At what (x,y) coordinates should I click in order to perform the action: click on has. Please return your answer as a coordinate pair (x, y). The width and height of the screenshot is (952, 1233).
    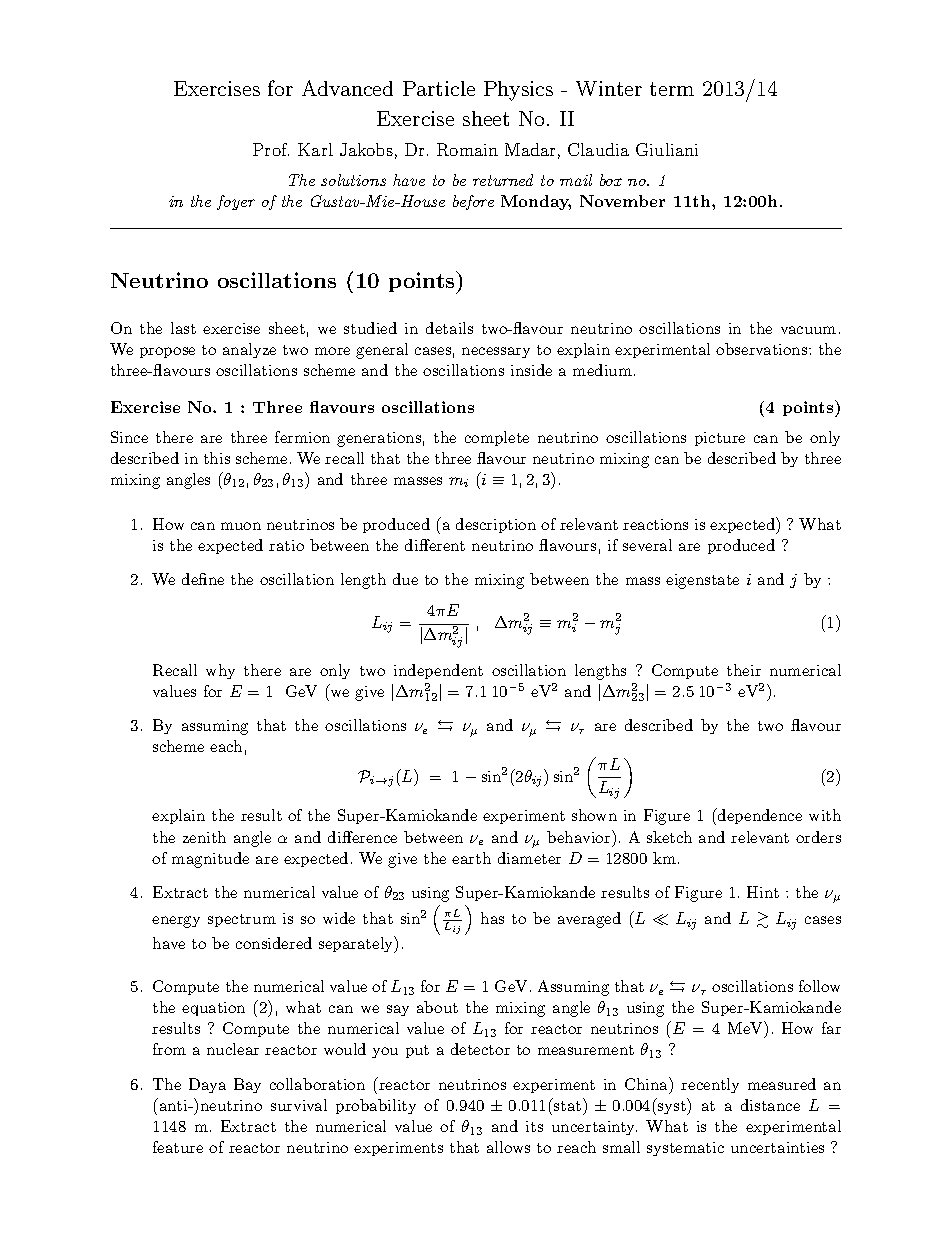
    Looking at the image, I should click on (492, 918).
